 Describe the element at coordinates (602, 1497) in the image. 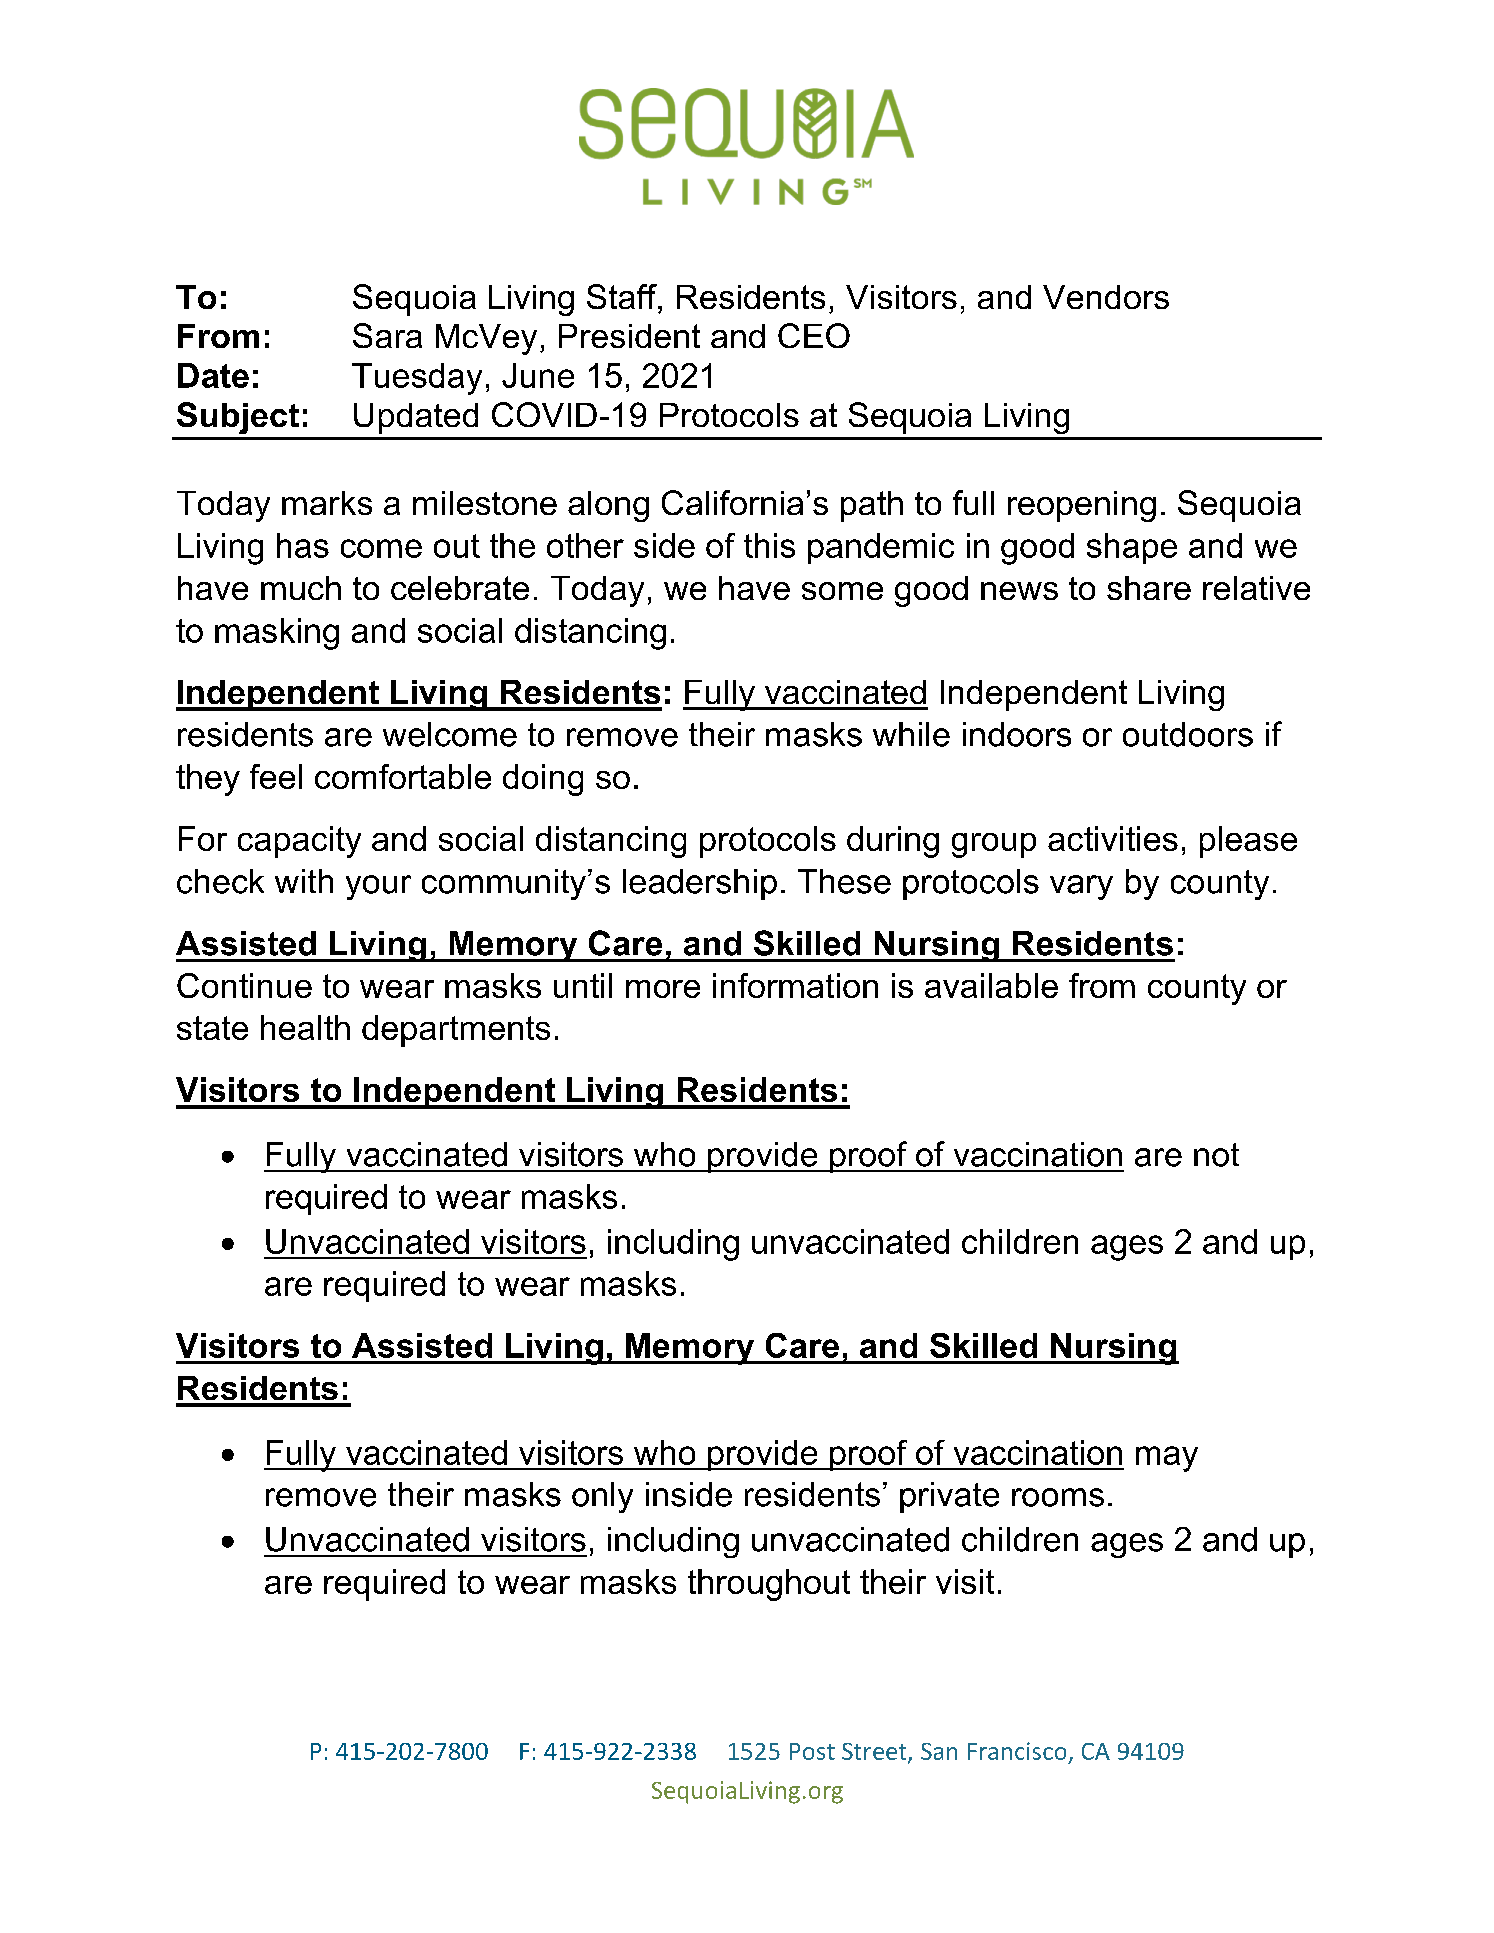

I see `only` at that location.
